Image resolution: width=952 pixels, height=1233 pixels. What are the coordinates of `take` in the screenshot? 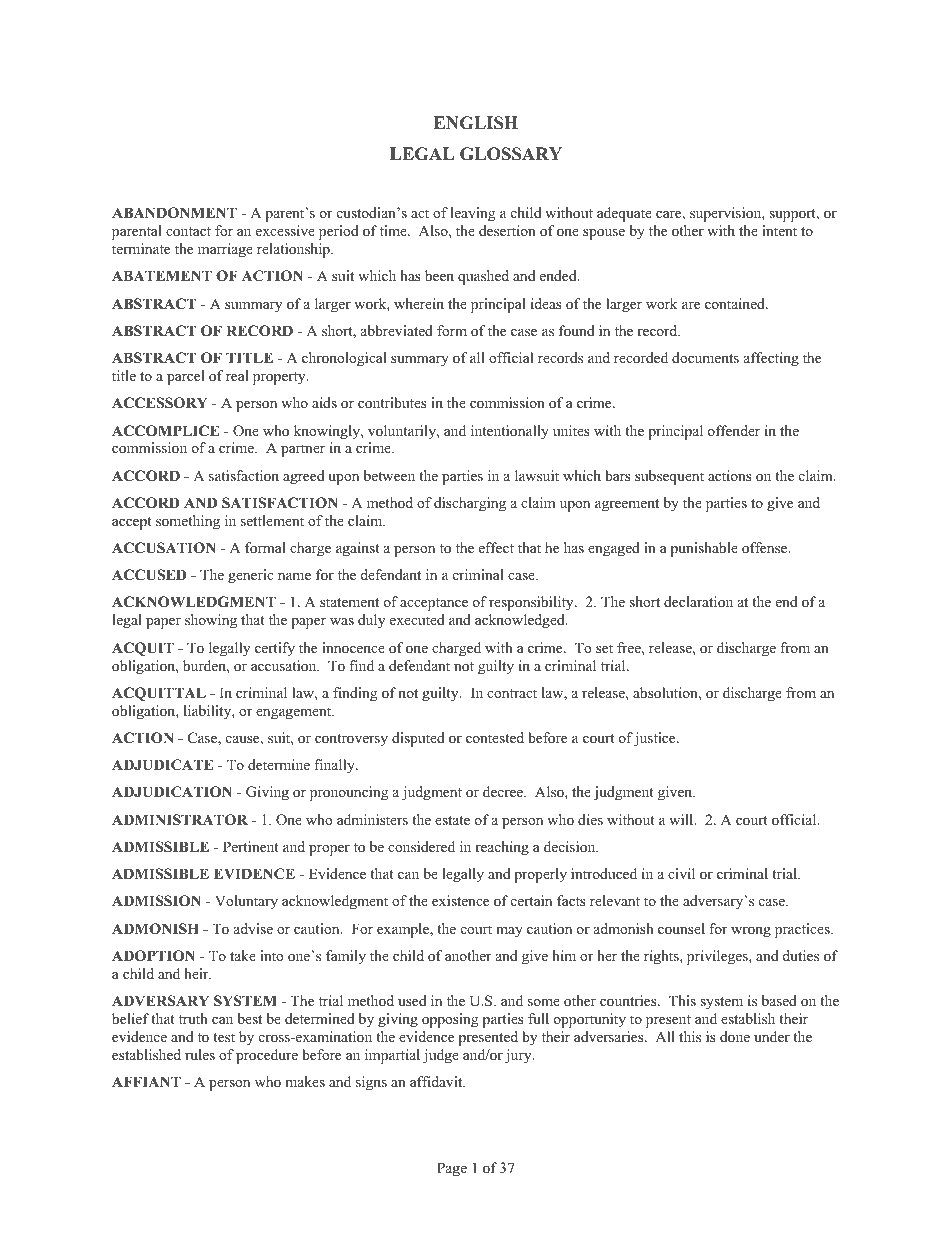 It's located at (243, 955).
